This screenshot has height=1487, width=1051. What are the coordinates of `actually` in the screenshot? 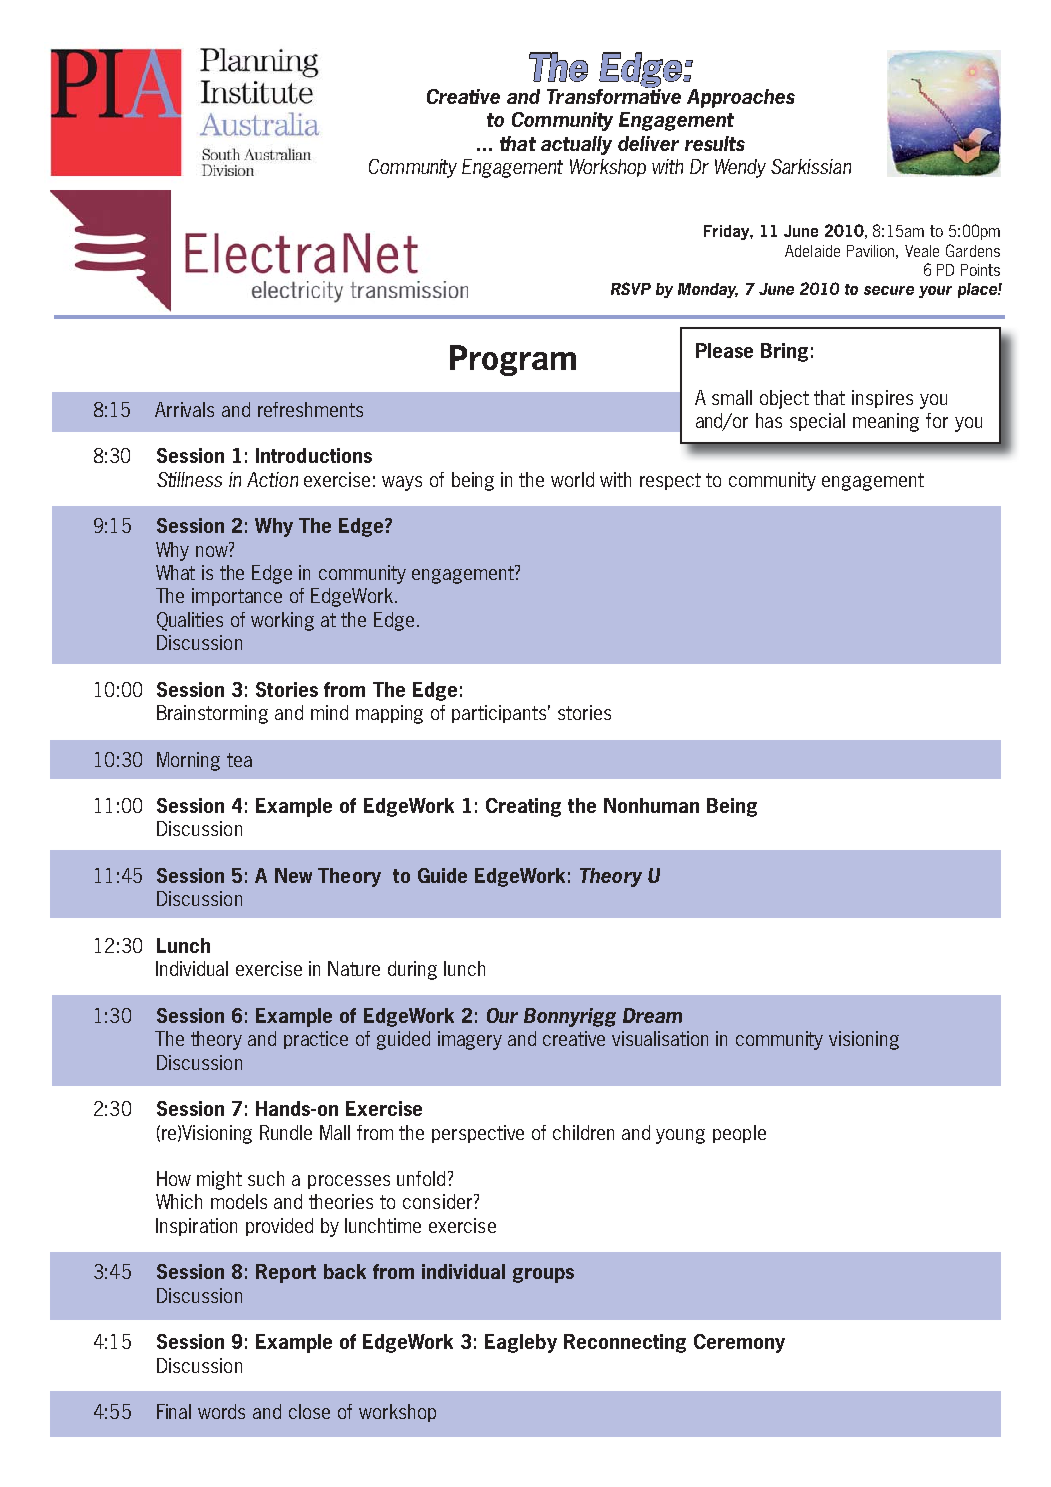 It's located at (576, 145).
